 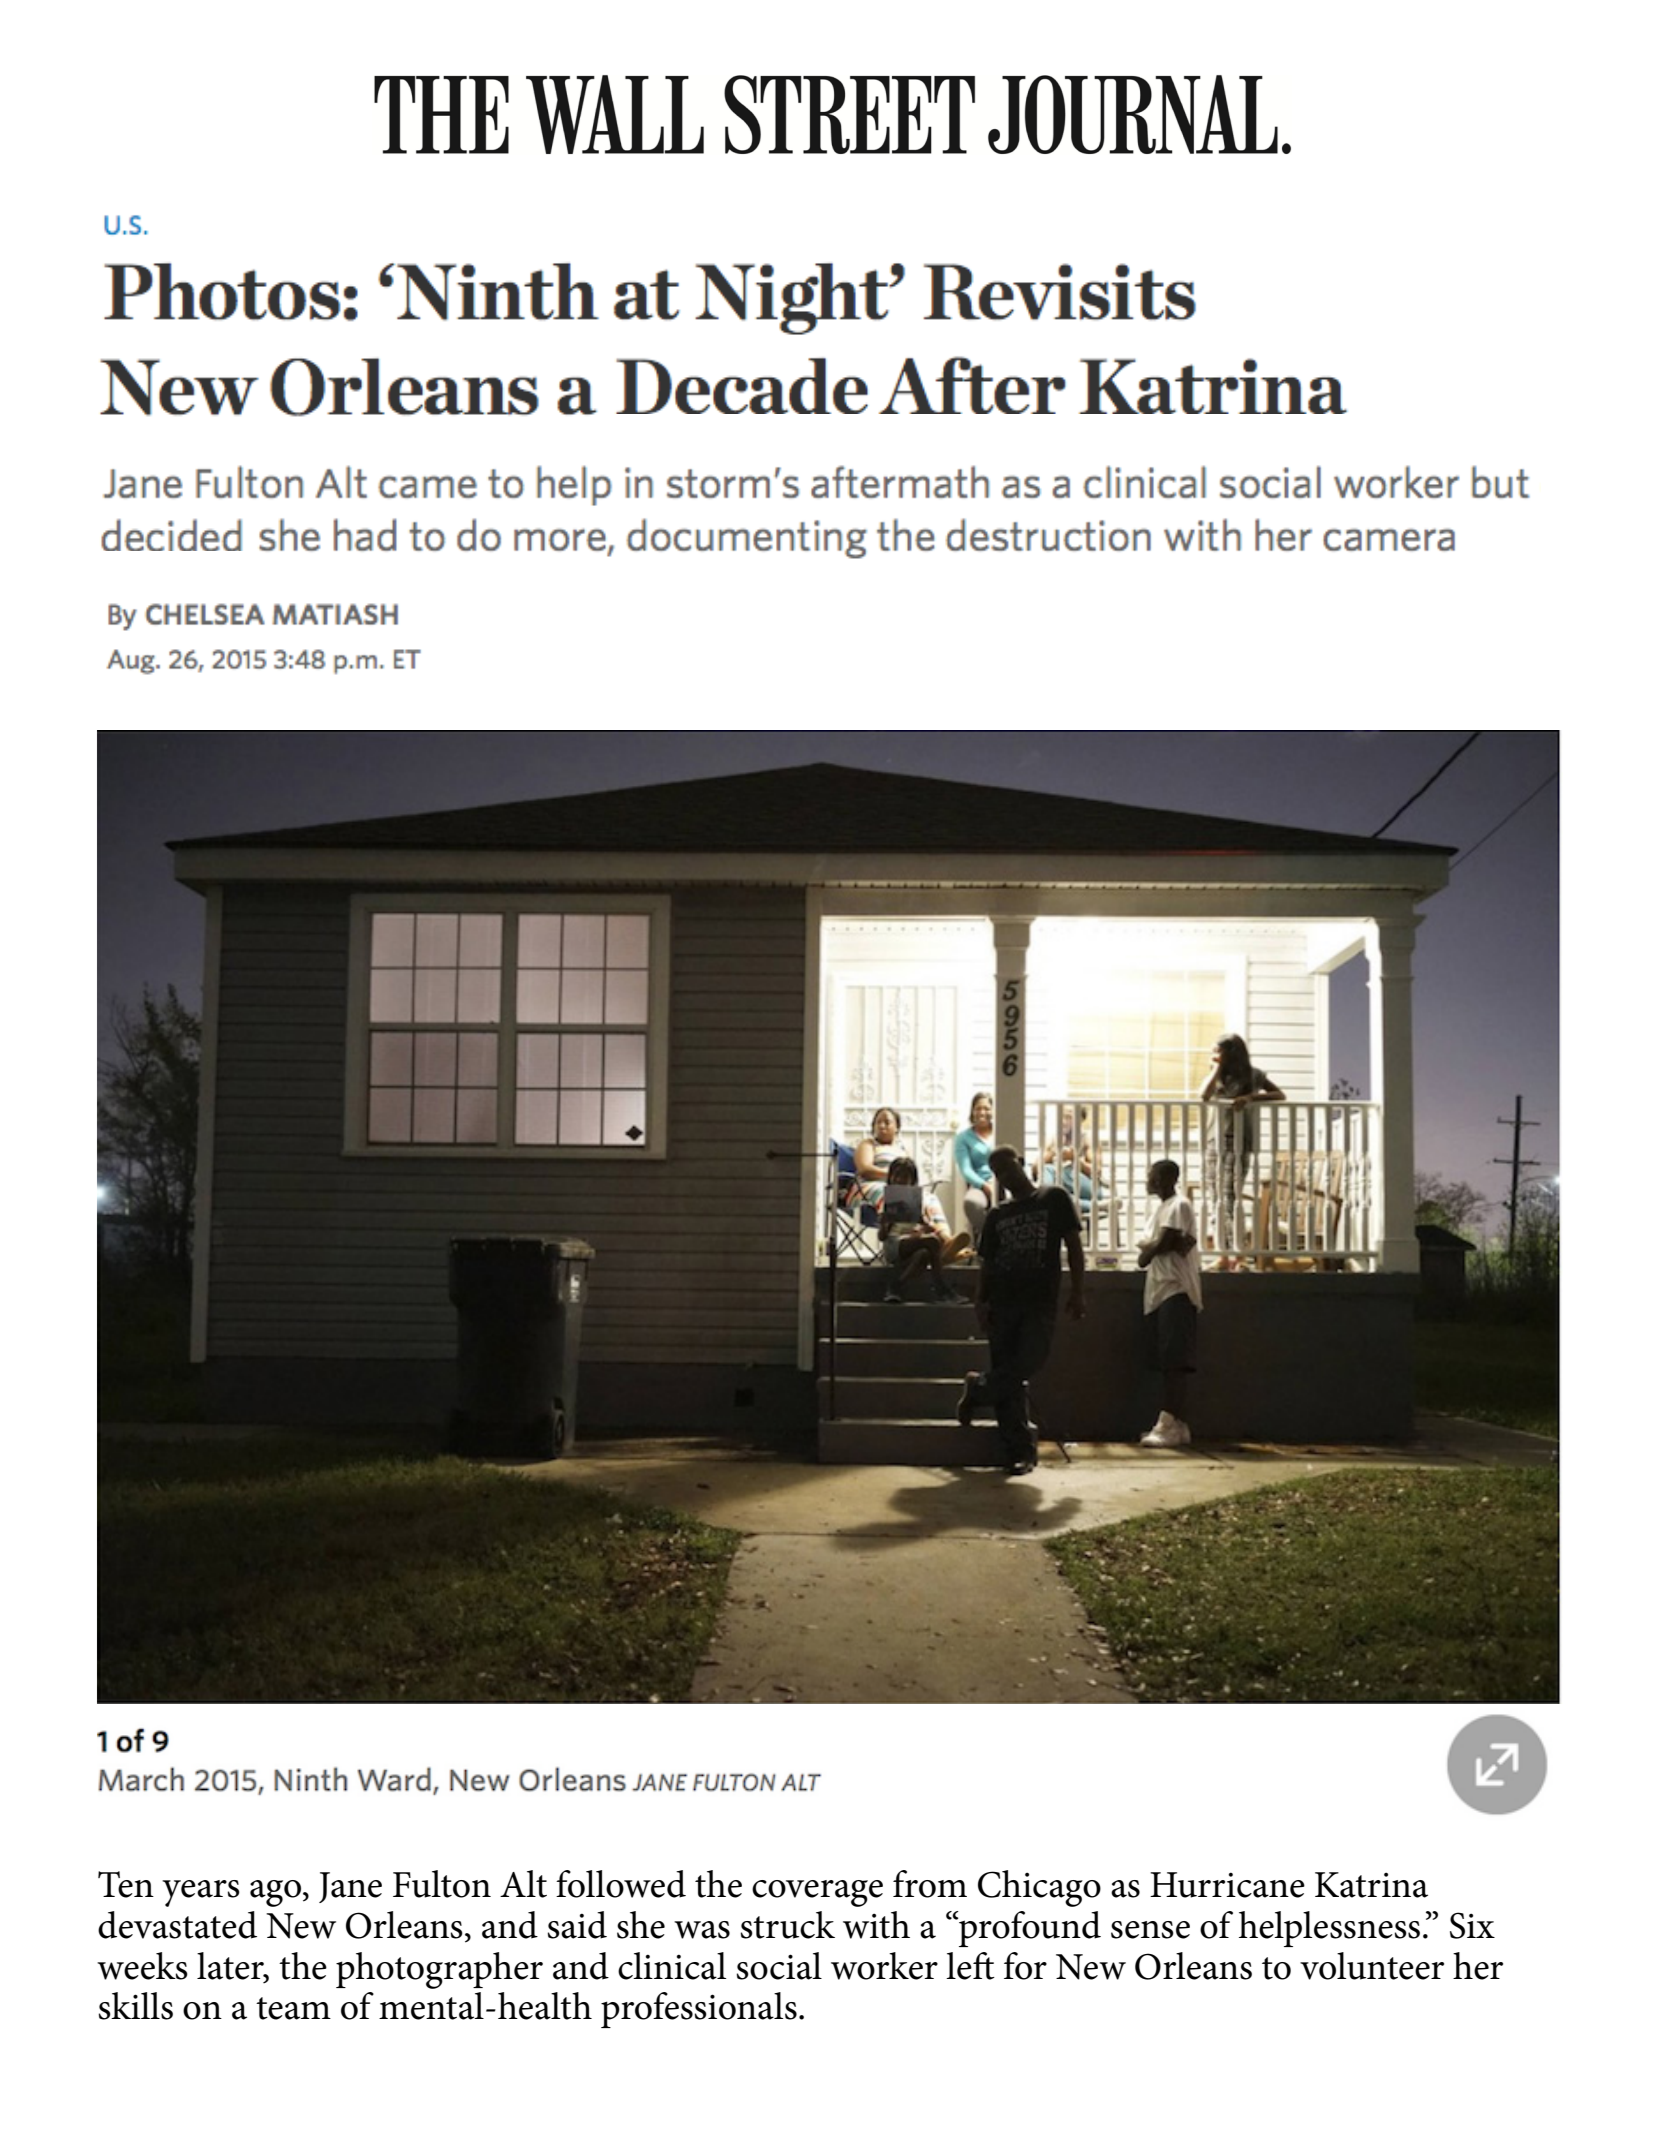 What do you see at coordinates (1372, 1966) in the screenshot?
I see `volunteer` at bounding box center [1372, 1966].
